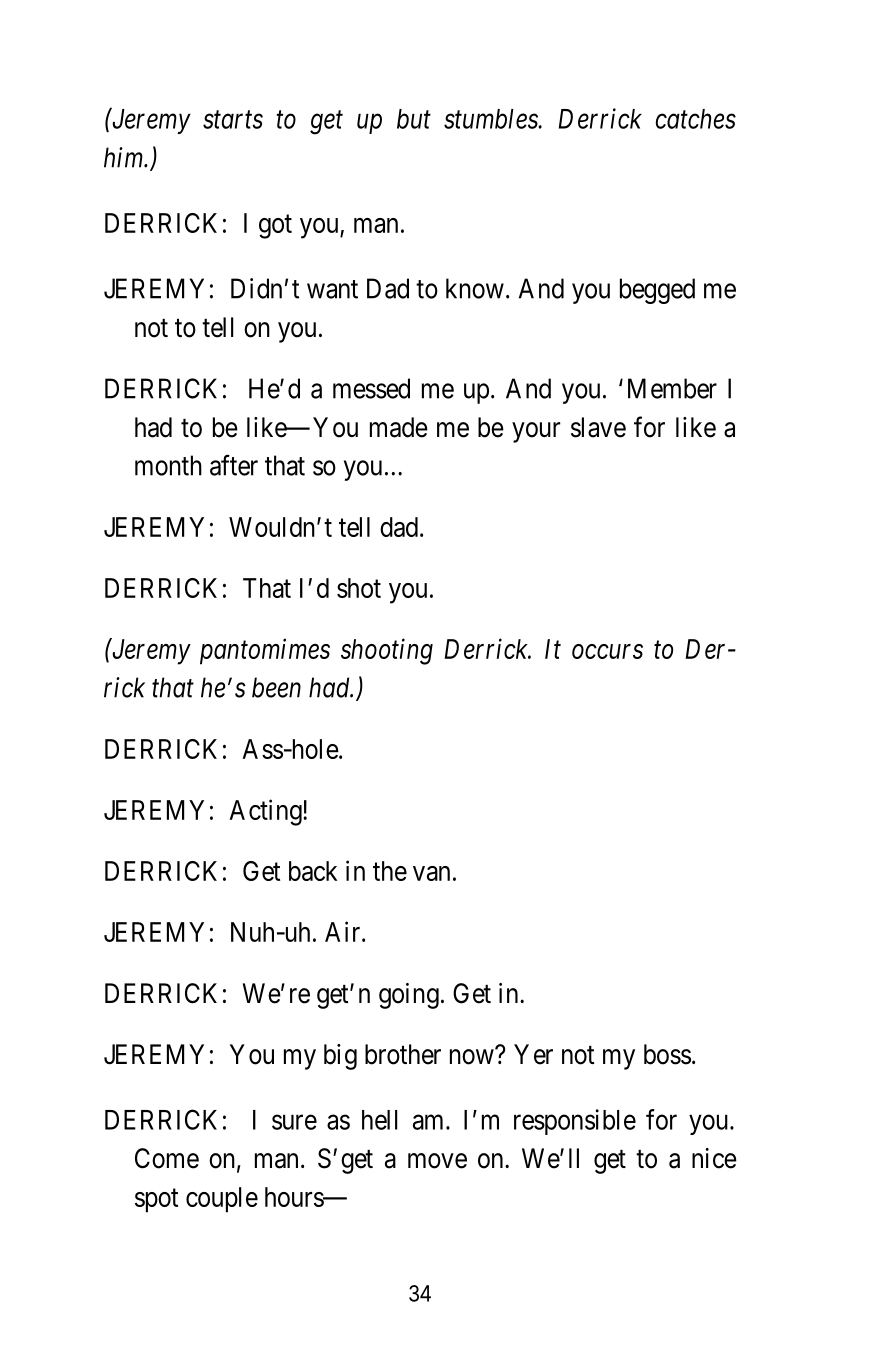  I want to click on starts, so click(233, 120).
